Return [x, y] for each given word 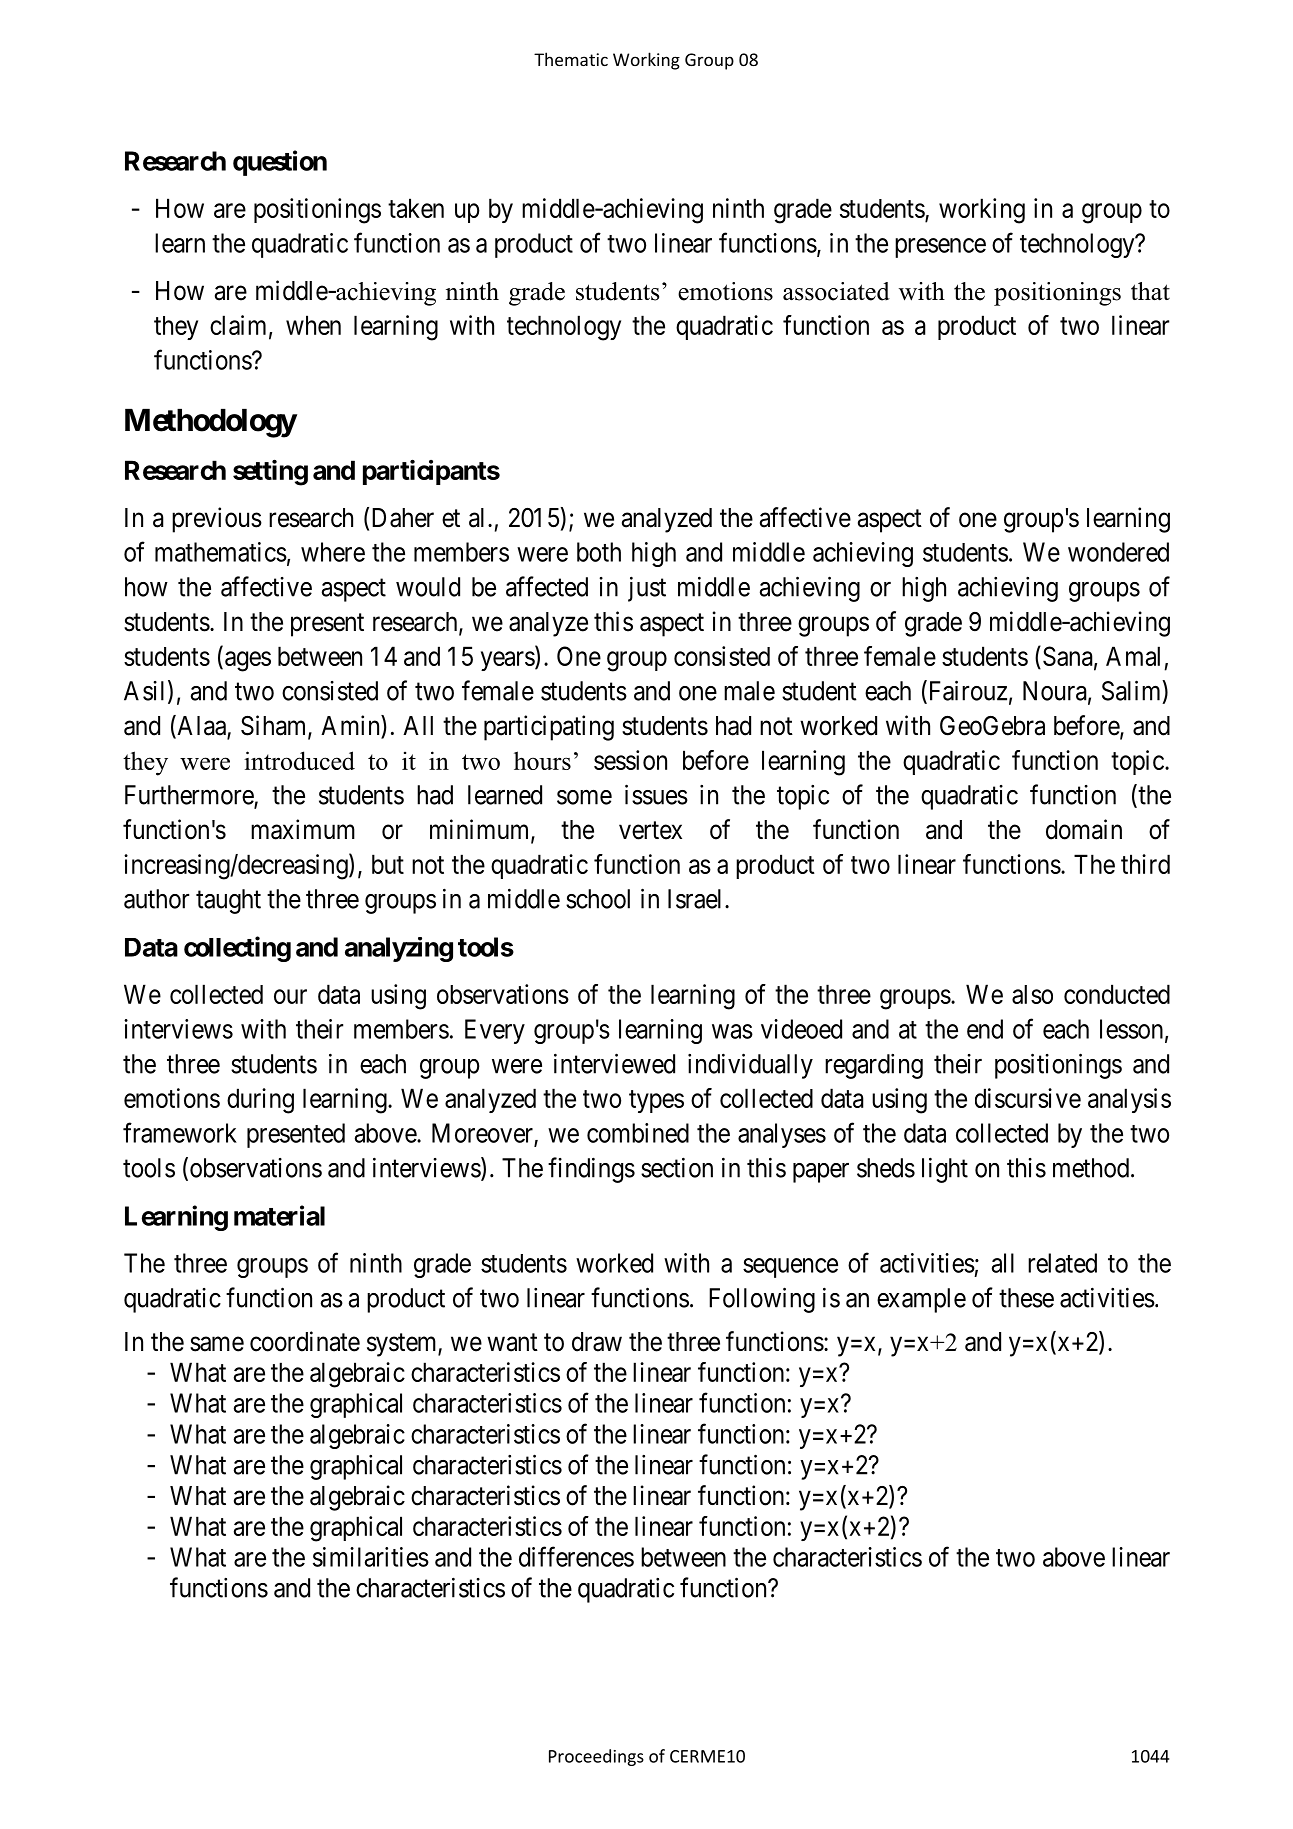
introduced [299, 760]
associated [836, 291]
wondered [1118, 552]
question [280, 163]
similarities [371, 1557]
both [599, 552]
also [1032, 994]
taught [228, 901]
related [1062, 1263]
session [630, 760]
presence [940, 248]
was [732, 1031]
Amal [1133, 656]
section [677, 1167]
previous [217, 520]
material [279, 1215]
